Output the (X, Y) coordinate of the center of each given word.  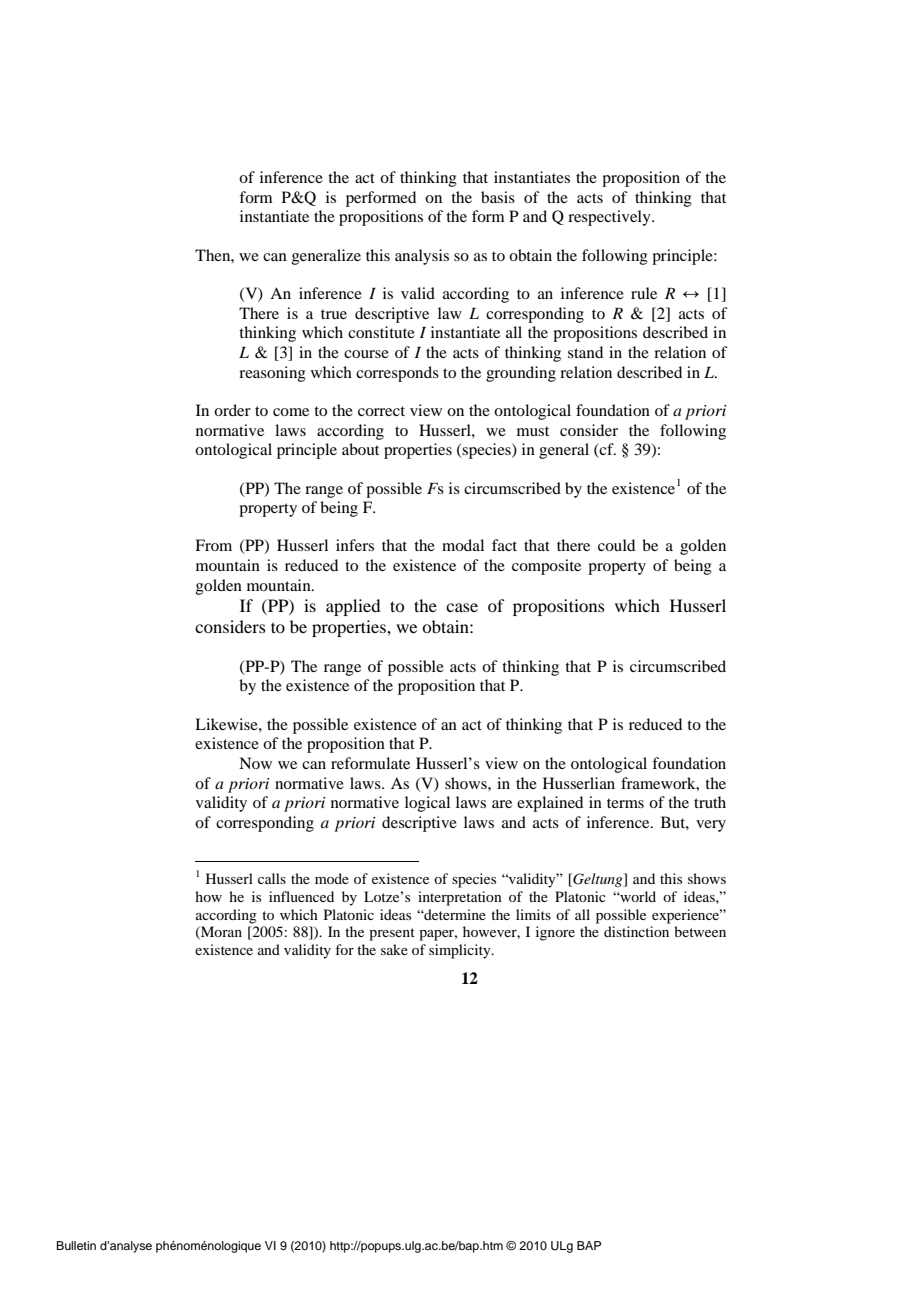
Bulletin (76, 1245)
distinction (636, 931)
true (334, 314)
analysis (422, 257)
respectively (610, 218)
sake (394, 949)
